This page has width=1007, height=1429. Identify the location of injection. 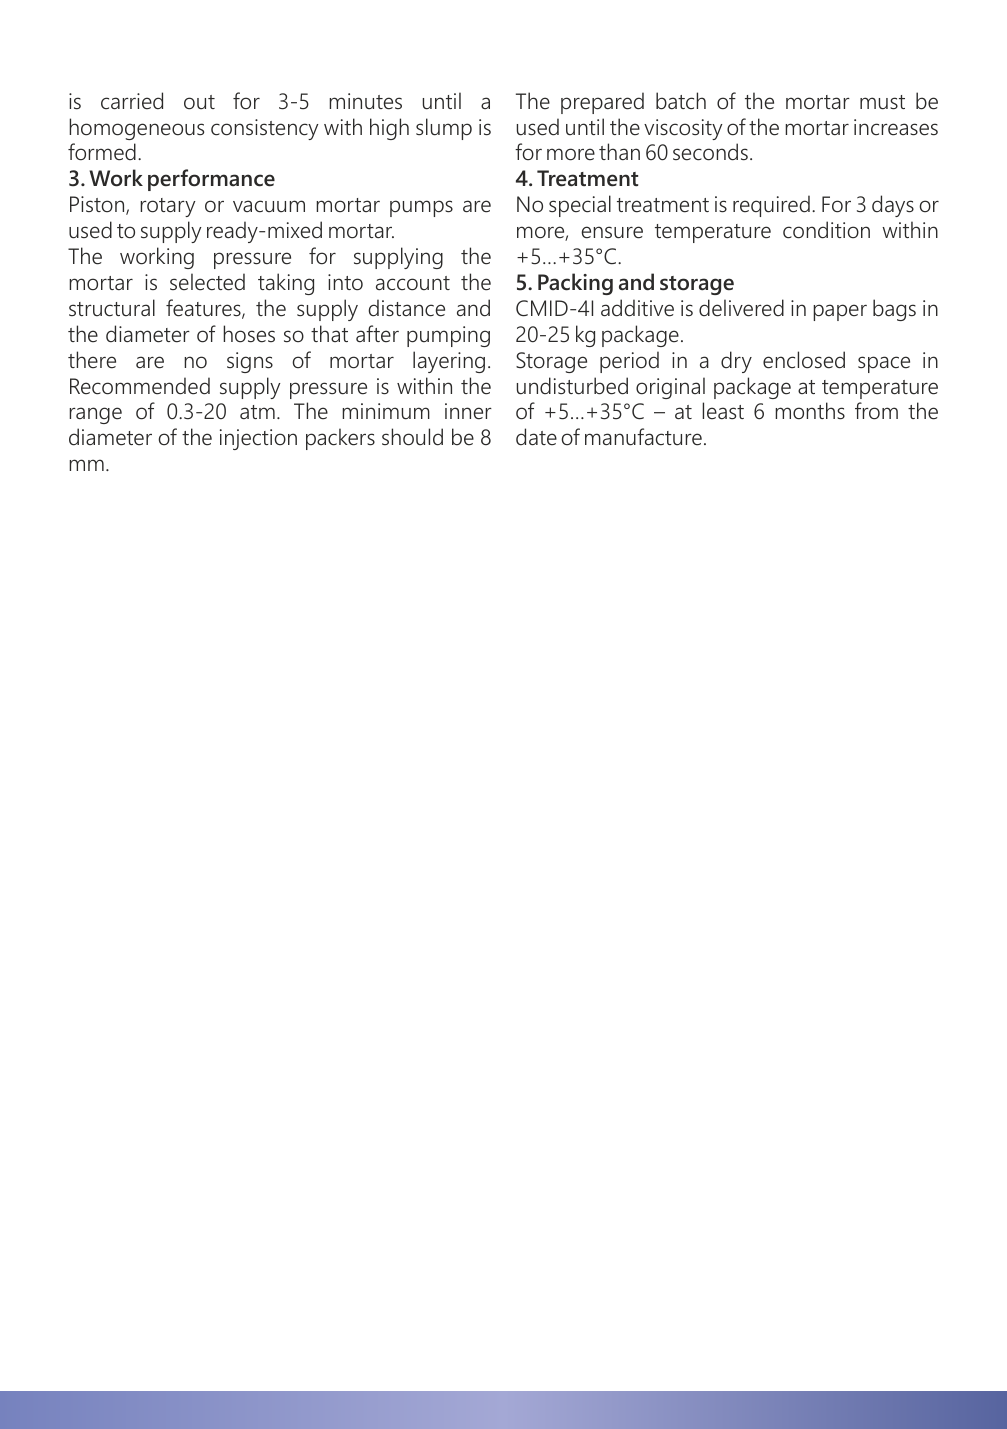
(258, 439).
